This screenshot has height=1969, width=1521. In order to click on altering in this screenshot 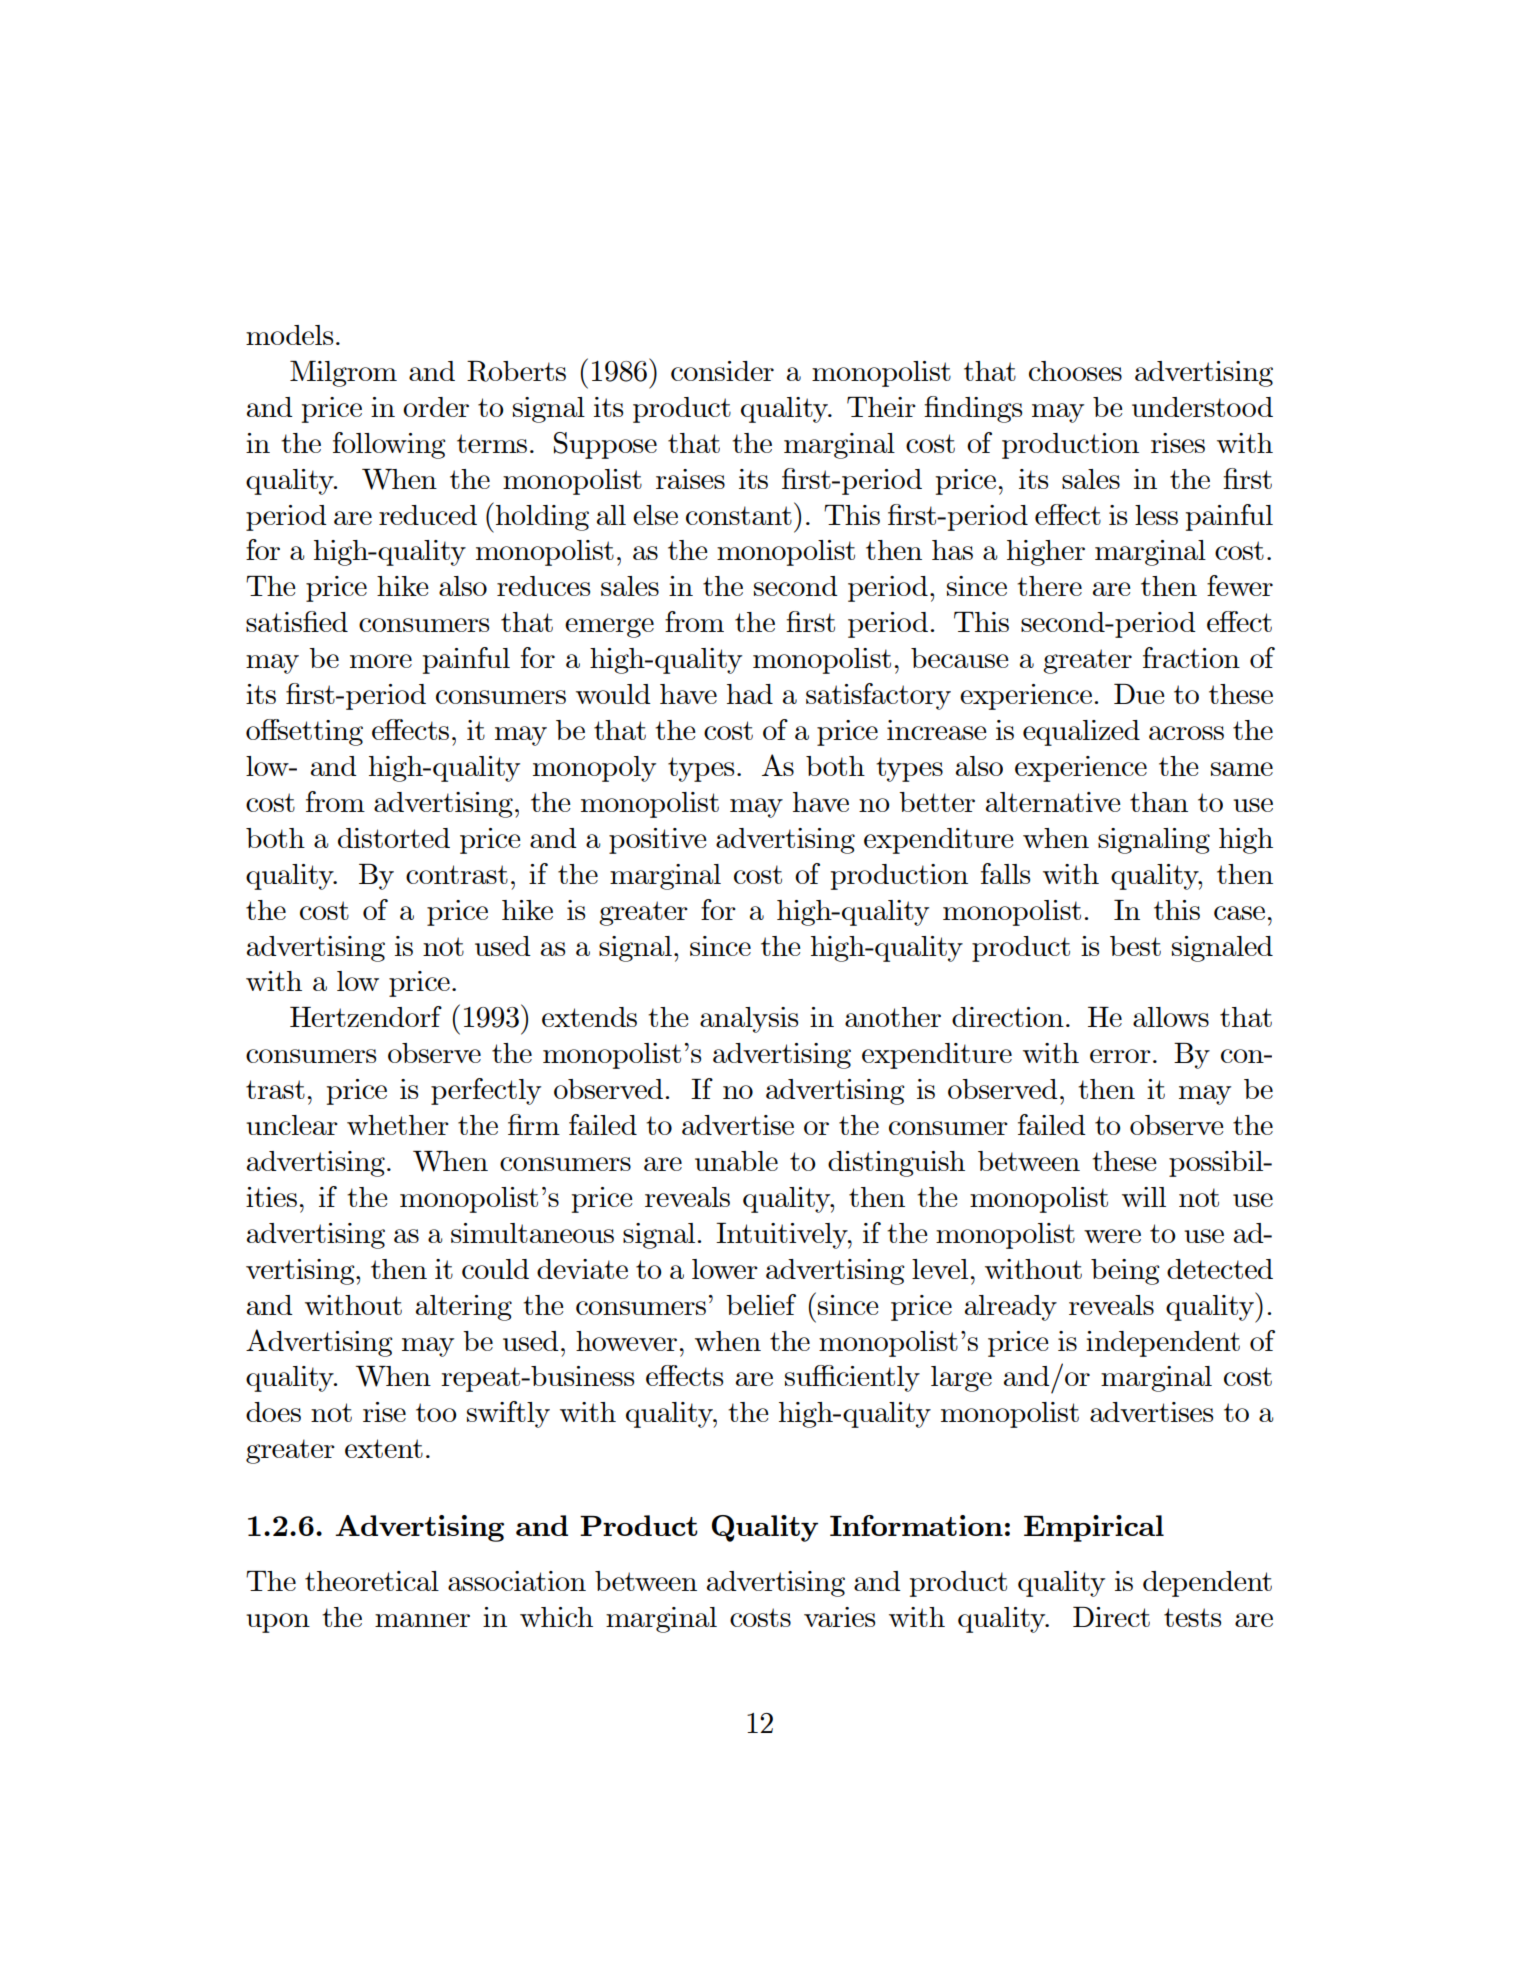, I will do `click(464, 1308)`.
